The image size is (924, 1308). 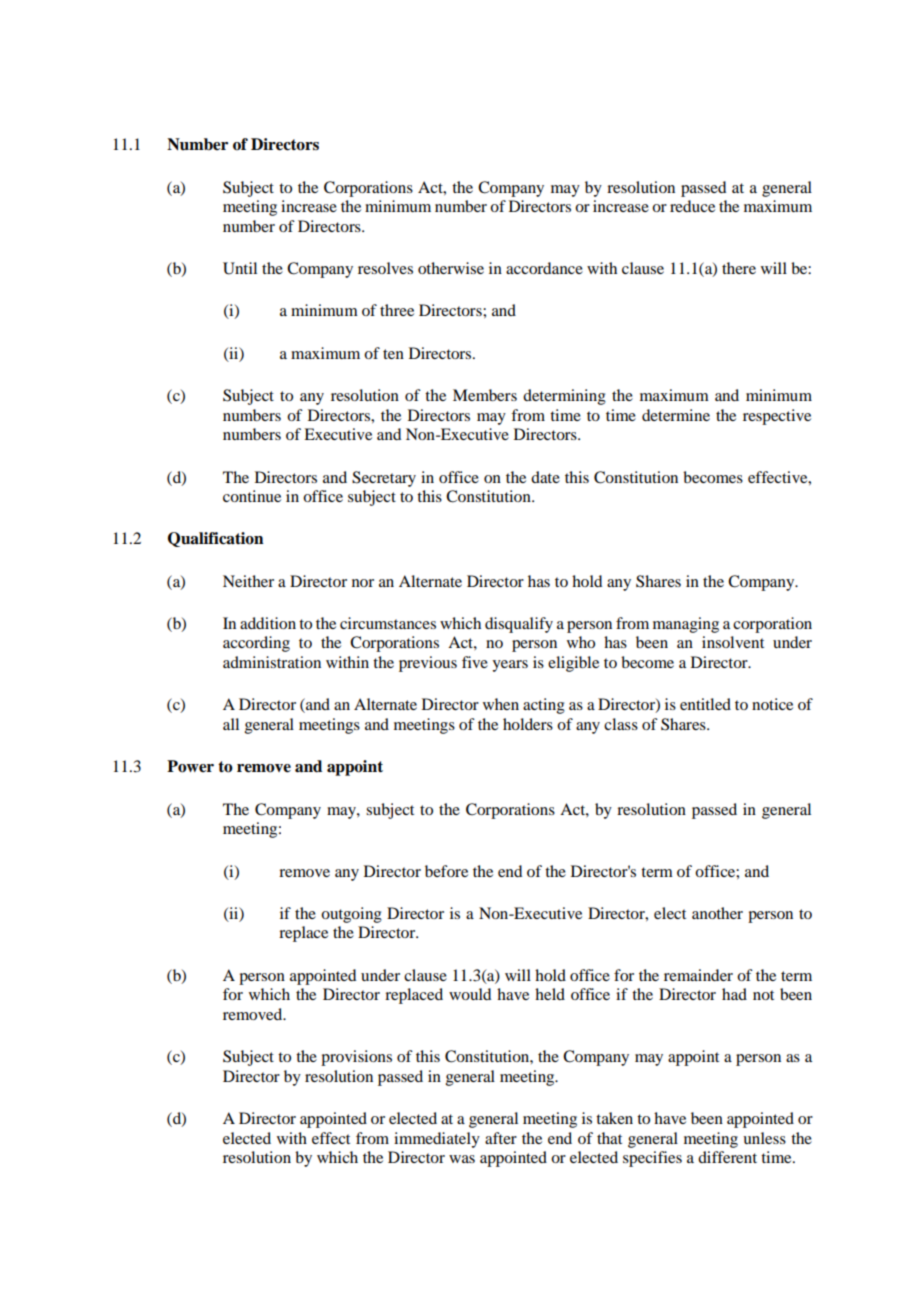 I want to click on otherwise, so click(x=451, y=268).
